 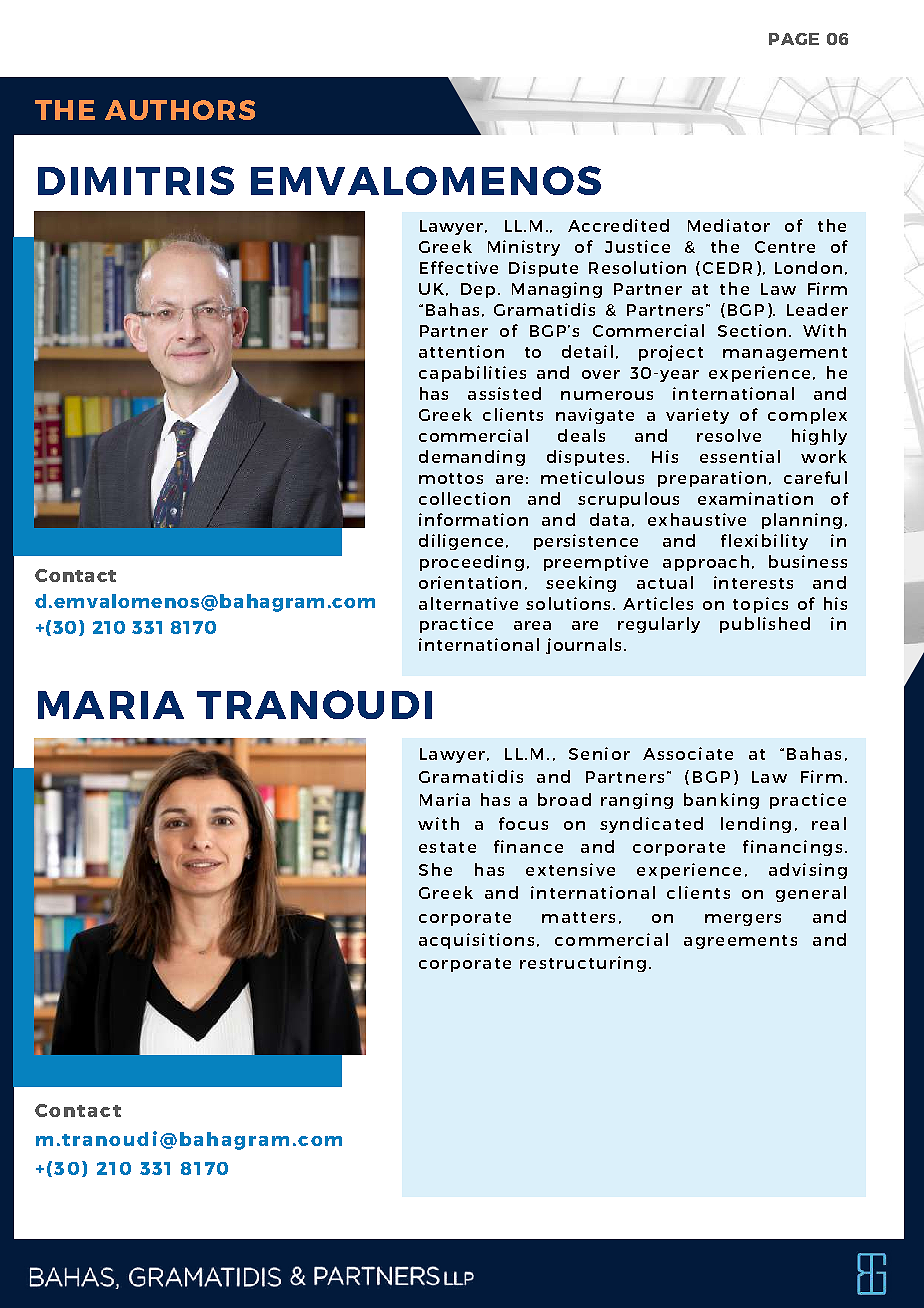 I want to click on AUTHORS, so click(x=180, y=110).
